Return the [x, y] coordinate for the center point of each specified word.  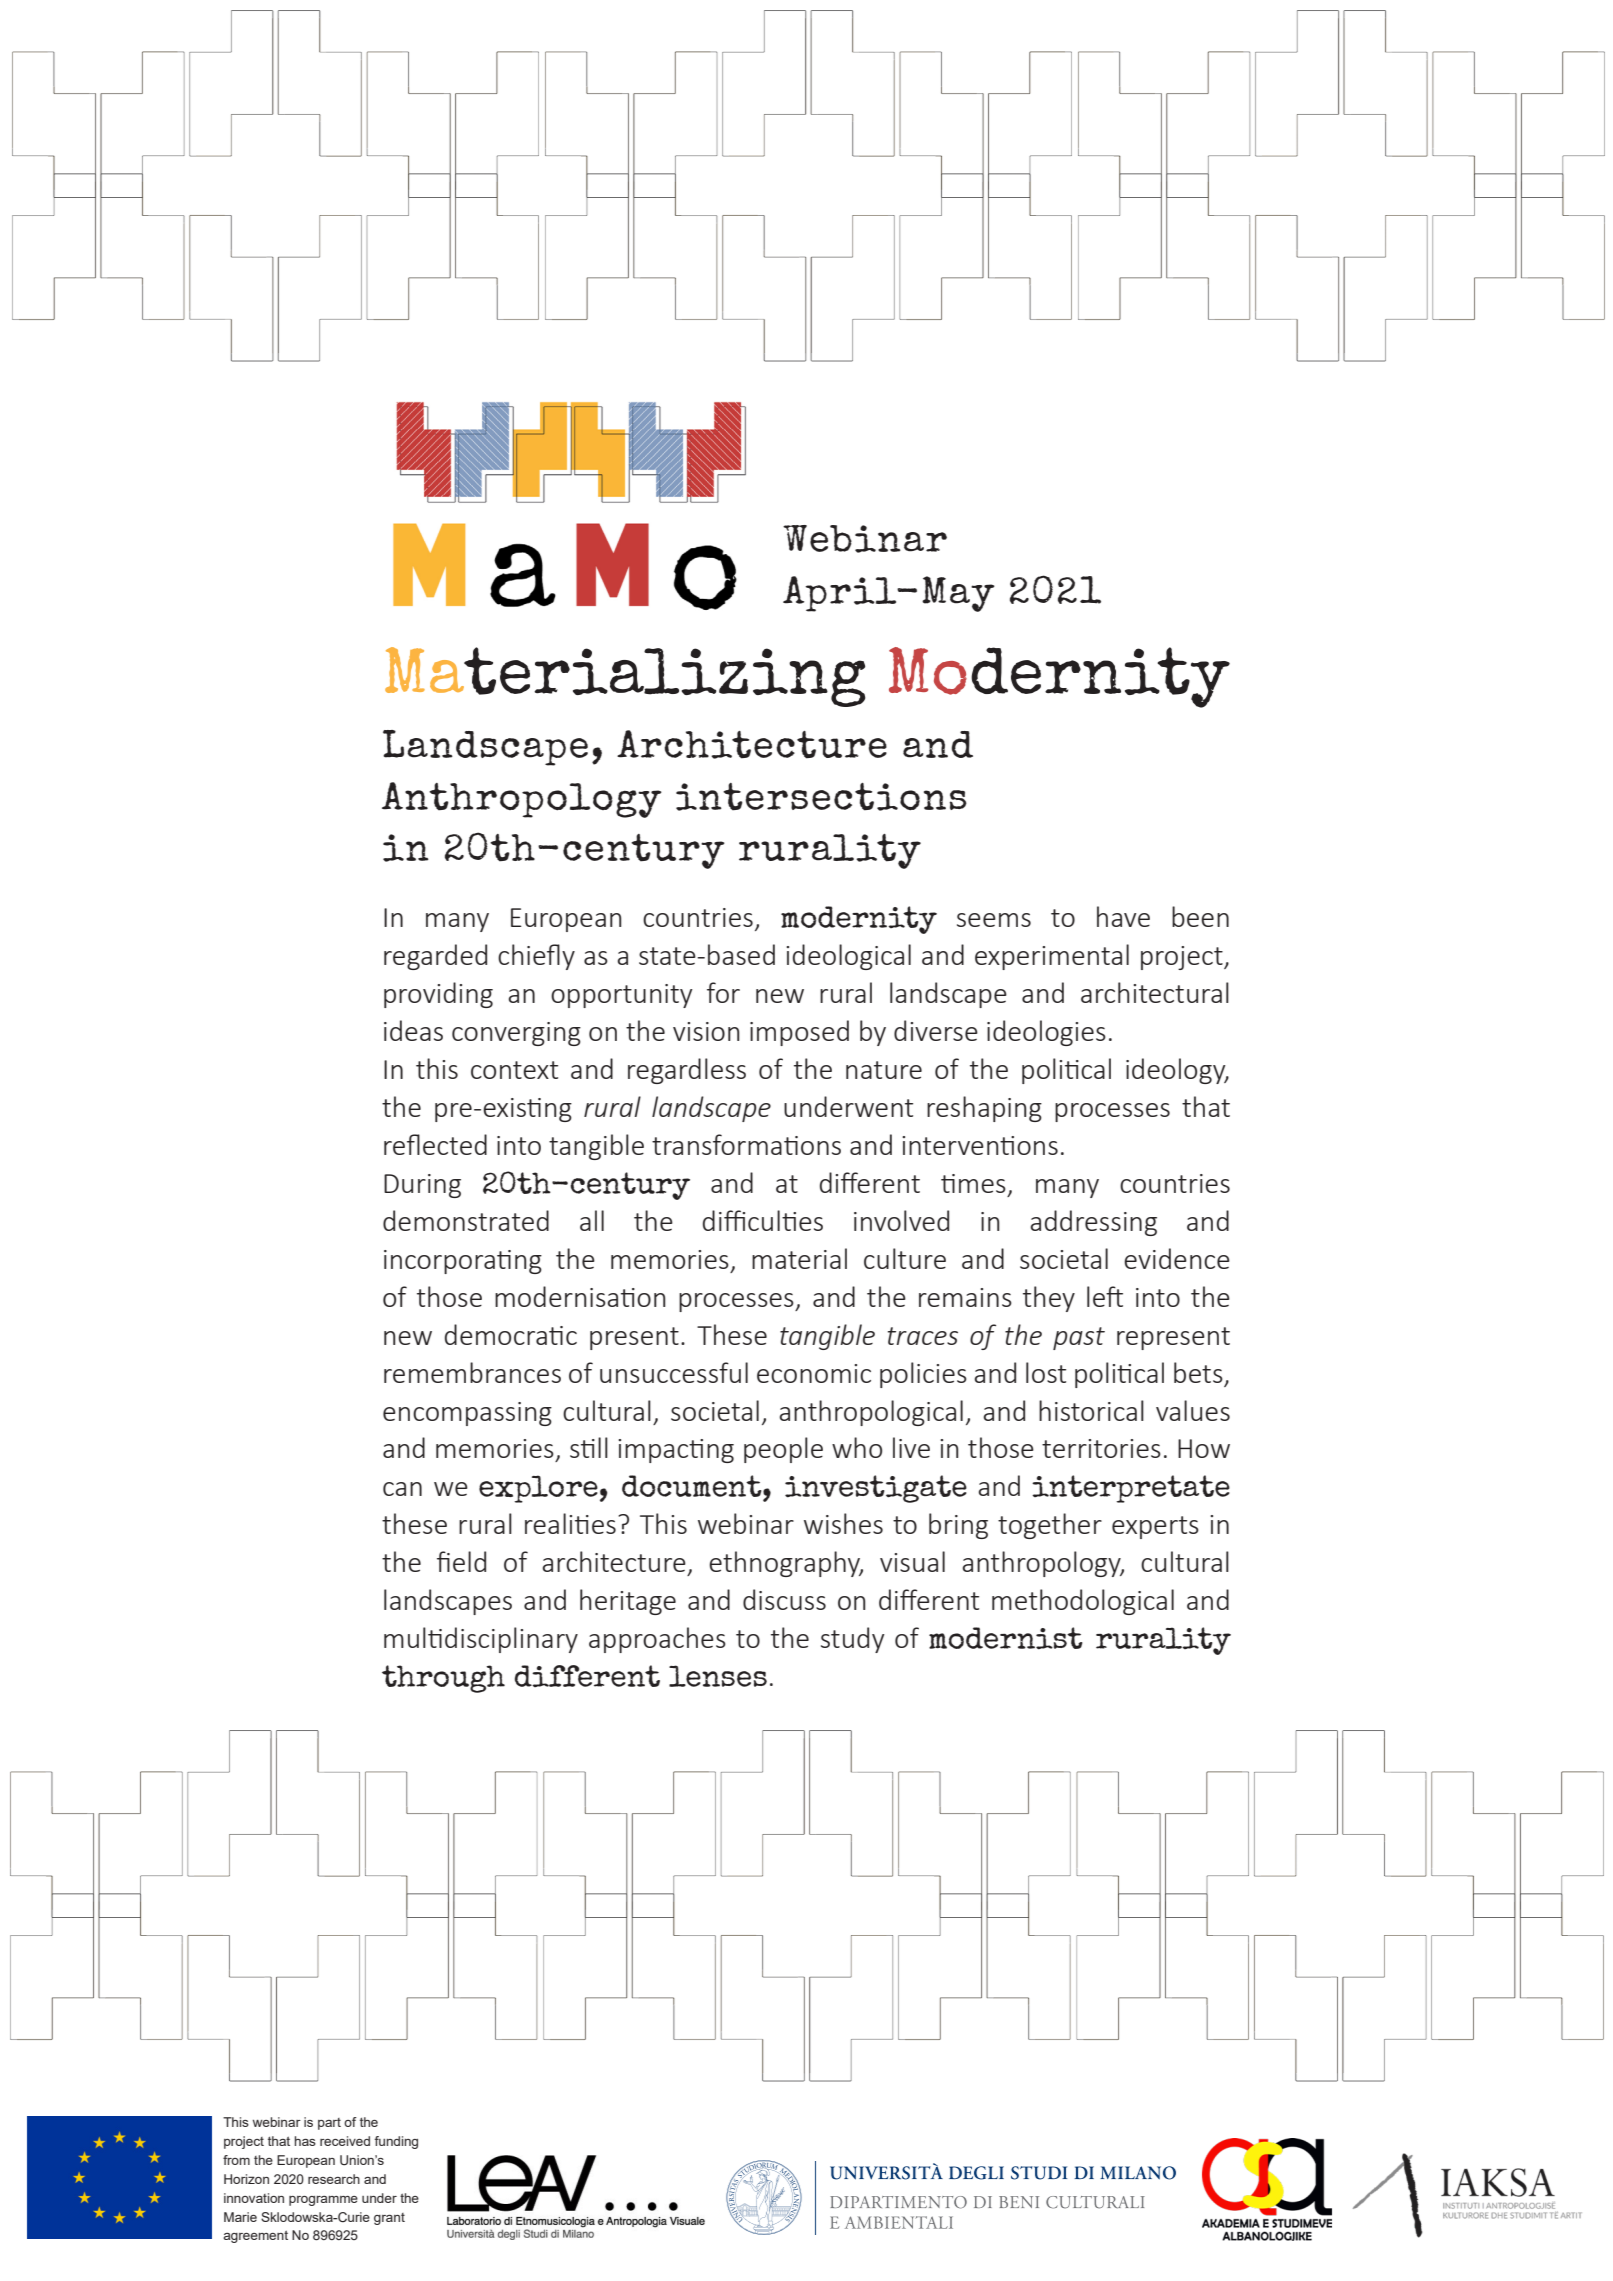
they [1049, 1299]
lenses [718, 1676]
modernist [1006, 1638]
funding [396, 2142]
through [443, 1679]
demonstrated [466, 1220]
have [1123, 916]
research [334, 2179]
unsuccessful [674, 1372]
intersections [821, 797]
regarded [435, 957]
